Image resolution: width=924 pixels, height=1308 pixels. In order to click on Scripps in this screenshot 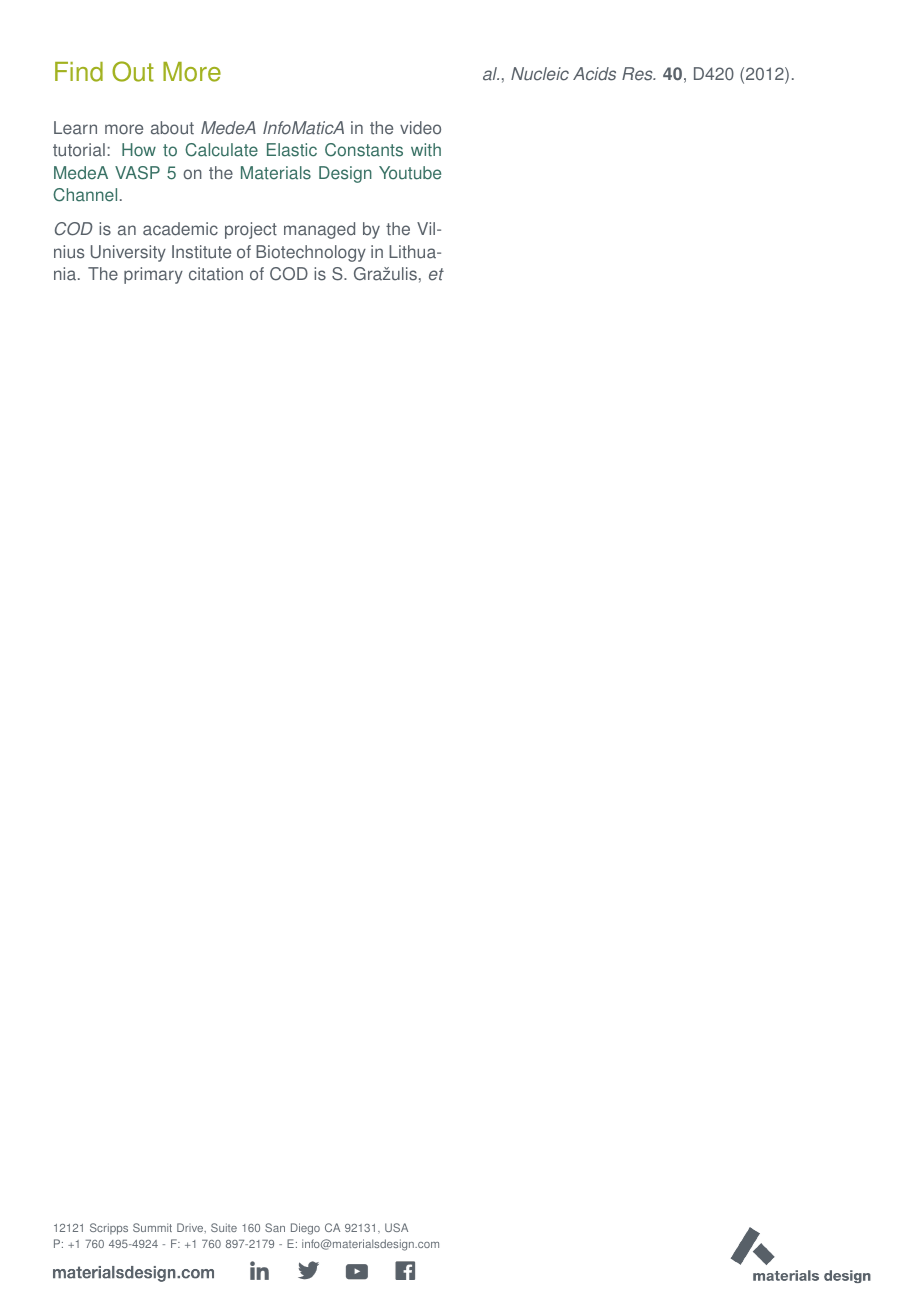, I will do `click(109, 1229)`.
